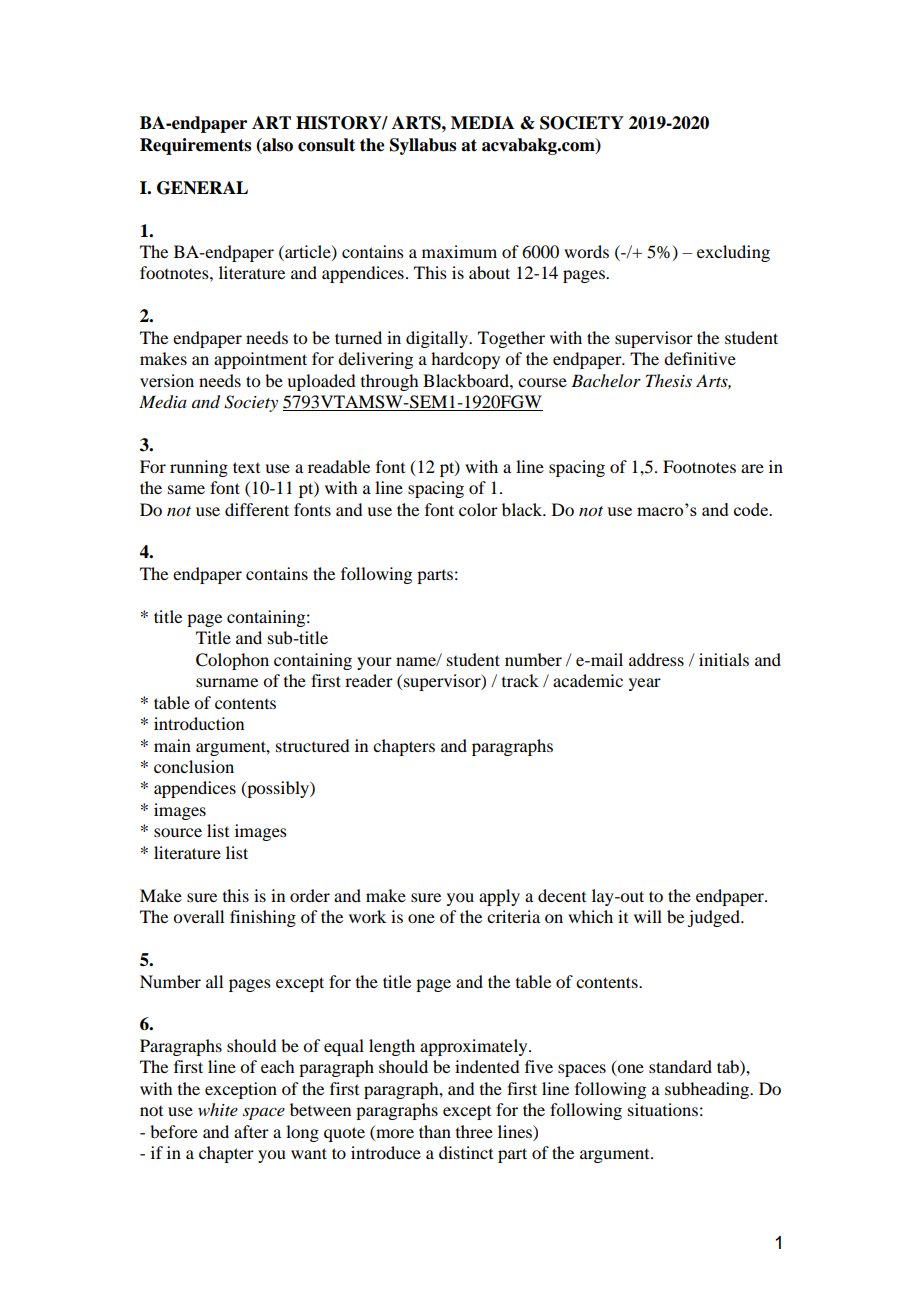  I want to click on address, so click(656, 659).
